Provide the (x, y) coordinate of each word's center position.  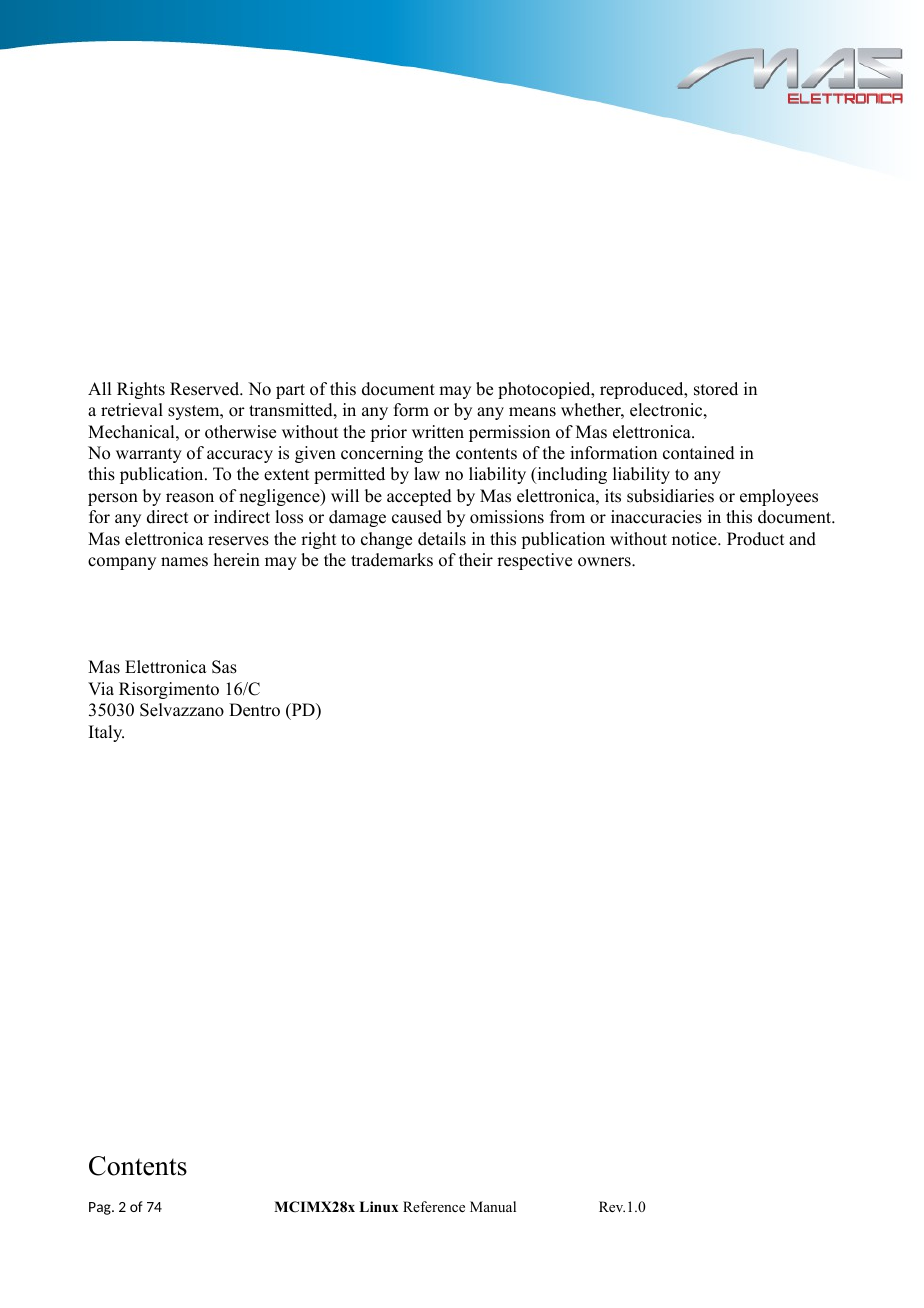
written (438, 432)
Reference (434, 1206)
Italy (106, 733)
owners (605, 562)
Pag (101, 1208)
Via (101, 688)
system (195, 412)
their (476, 560)
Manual (493, 1206)
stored (716, 389)
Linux (378, 1206)
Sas (224, 667)
